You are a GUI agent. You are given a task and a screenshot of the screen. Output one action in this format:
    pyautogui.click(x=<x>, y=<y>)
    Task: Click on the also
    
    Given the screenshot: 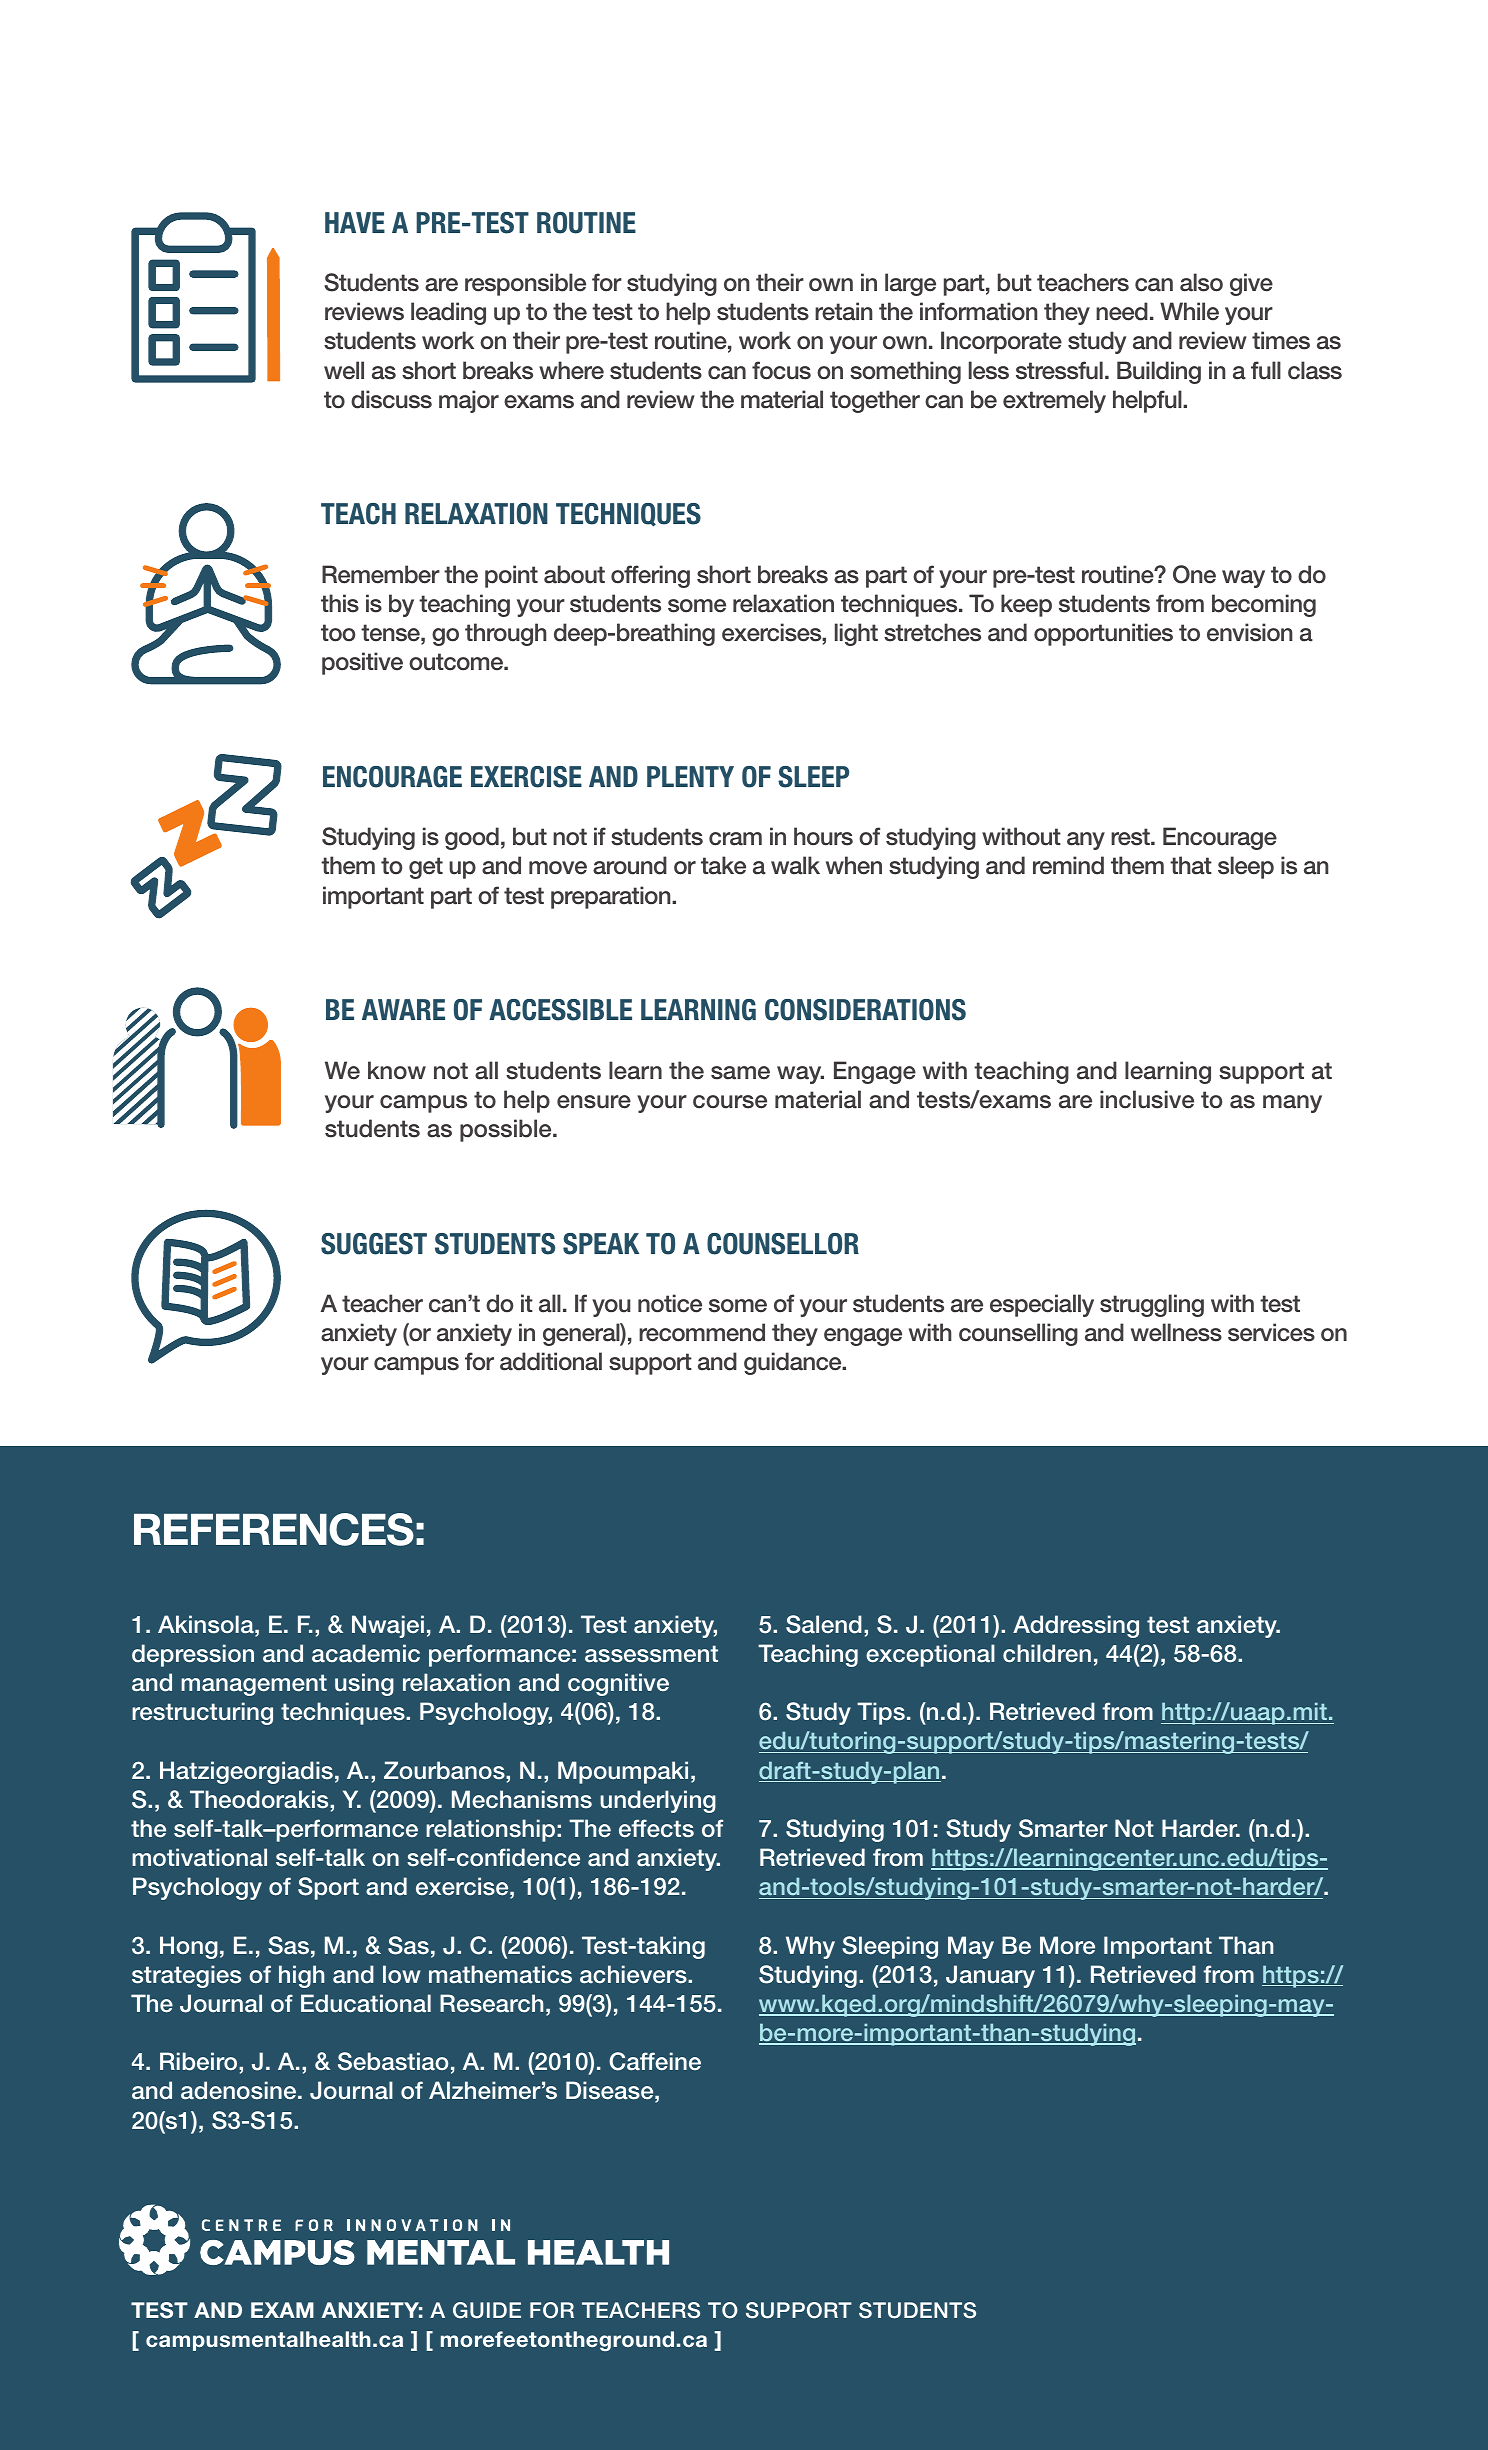 What is the action you would take?
    pyautogui.click(x=1201, y=282)
